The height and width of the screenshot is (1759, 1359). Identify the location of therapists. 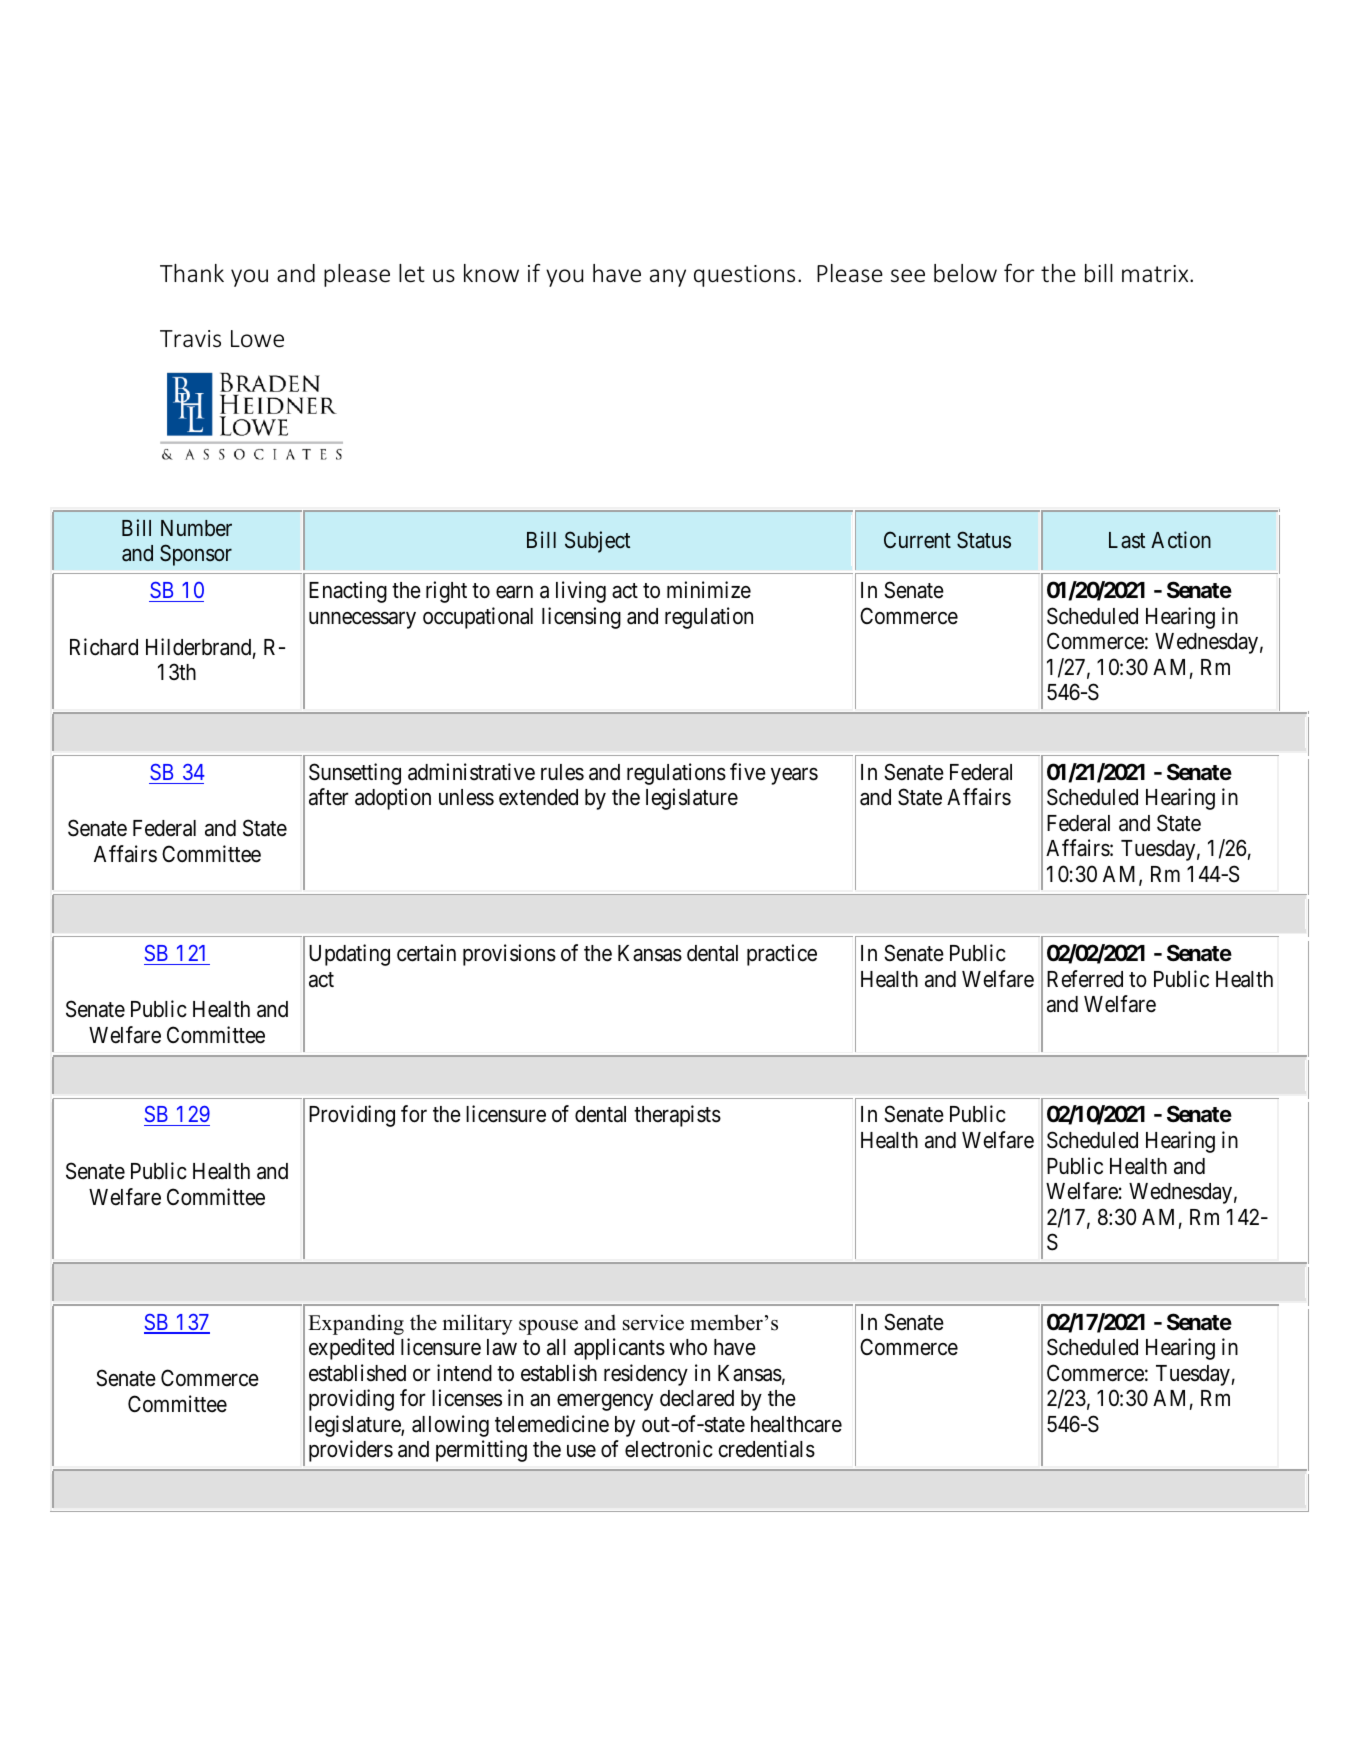
(677, 1116).
